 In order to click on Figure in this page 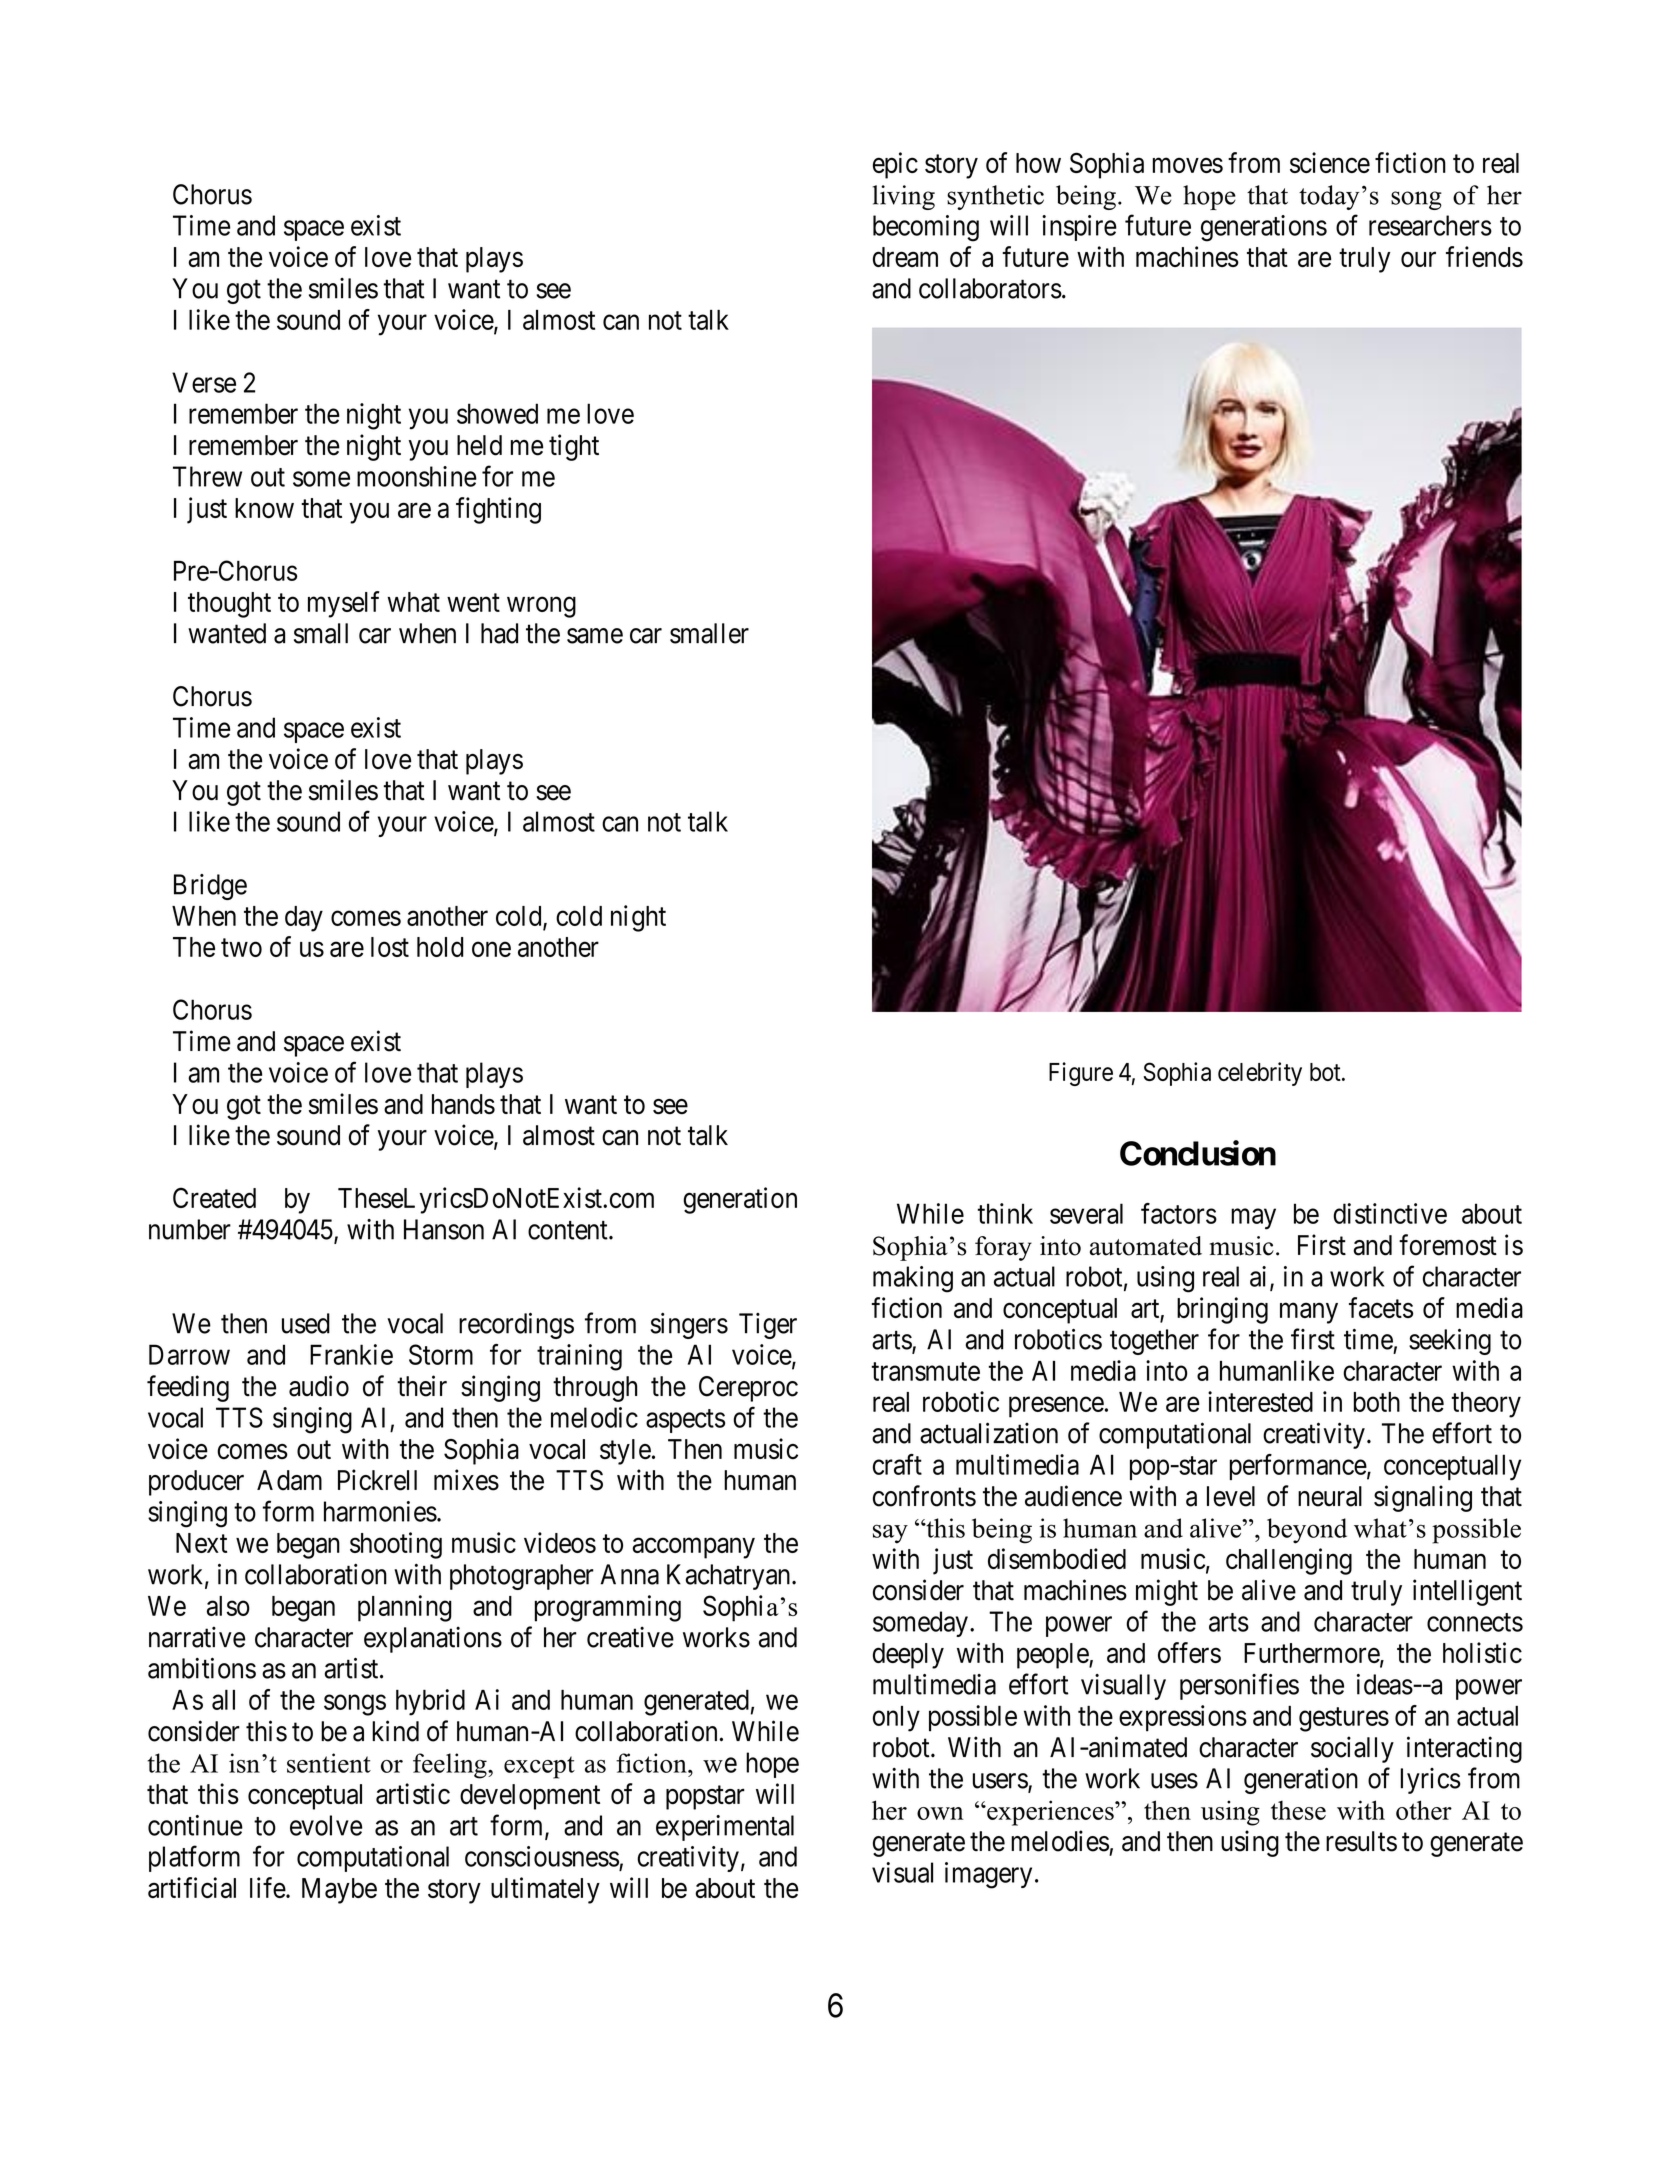, I will do `click(1081, 1074)`.
